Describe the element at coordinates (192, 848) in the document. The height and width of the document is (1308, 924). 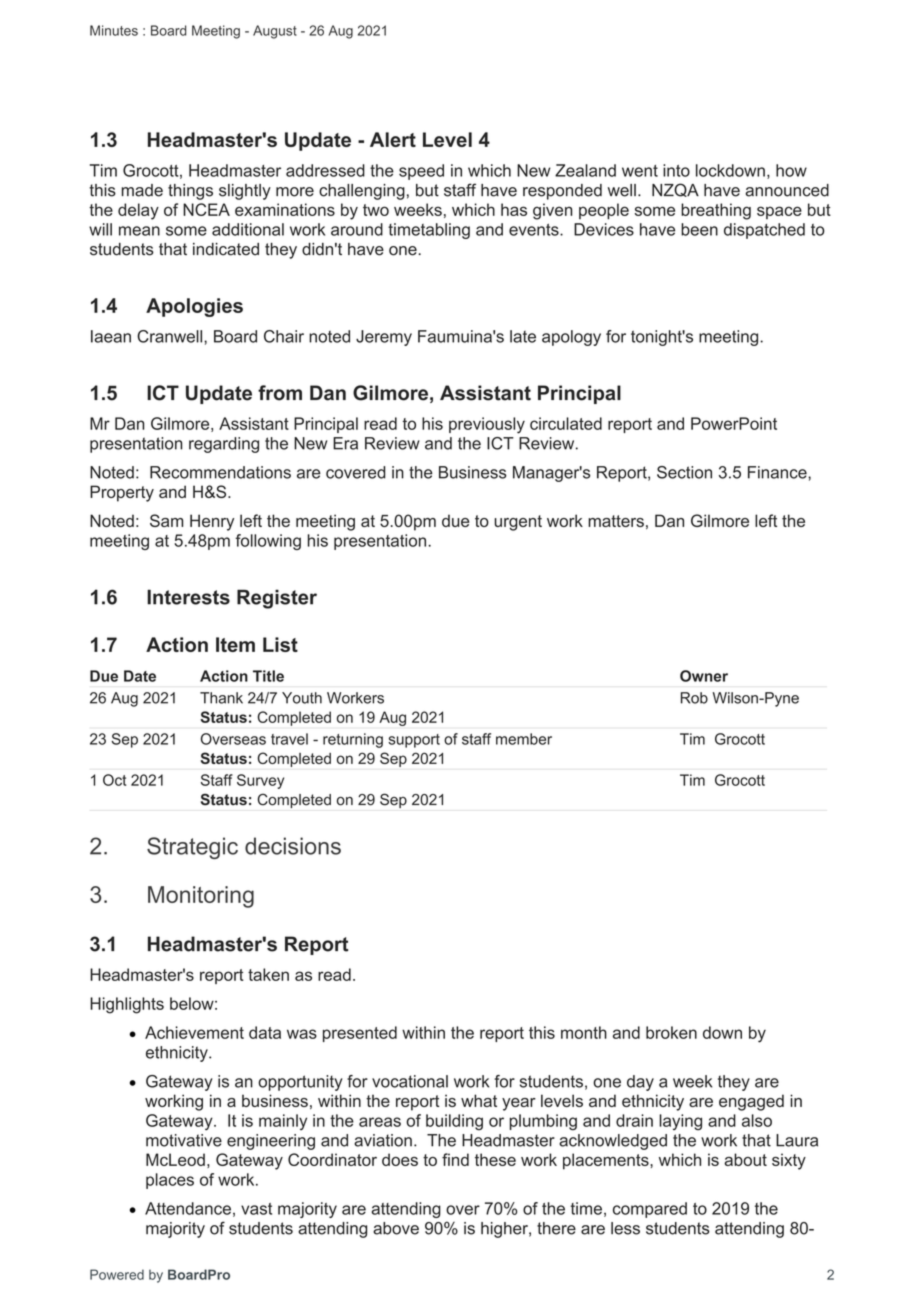
I see `Strategic` at that location.
